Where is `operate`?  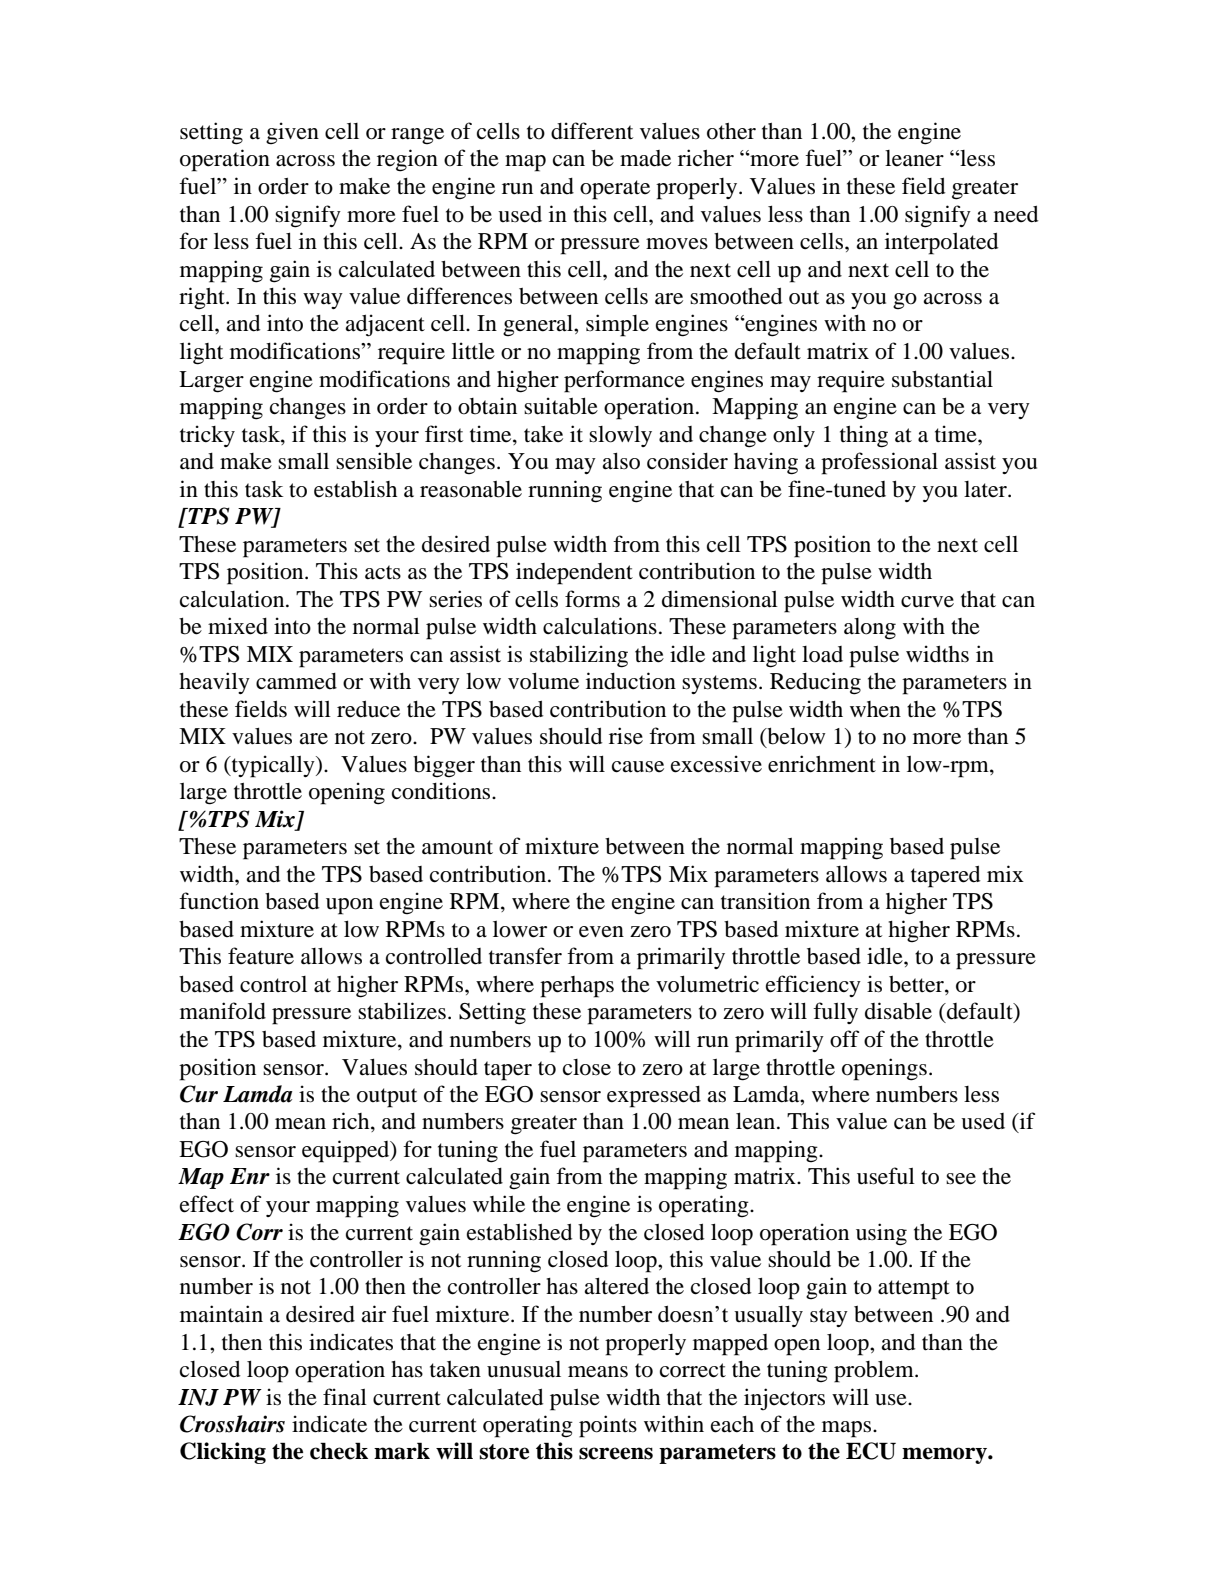 operate is located at coordinates (615, 190).
